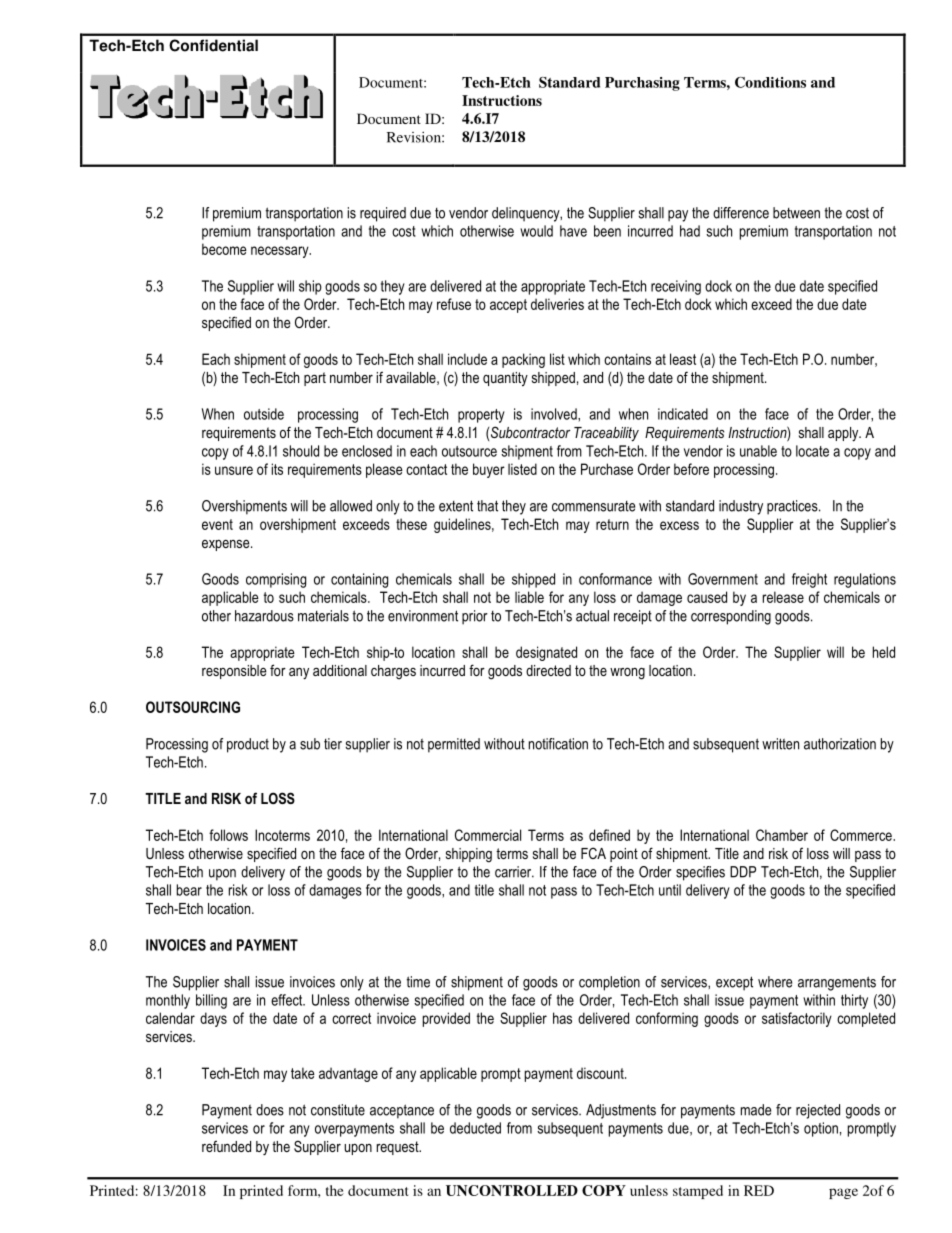 The width and height of the image is (952, 1233). I want to click on Conditions, so click(770, 82).
